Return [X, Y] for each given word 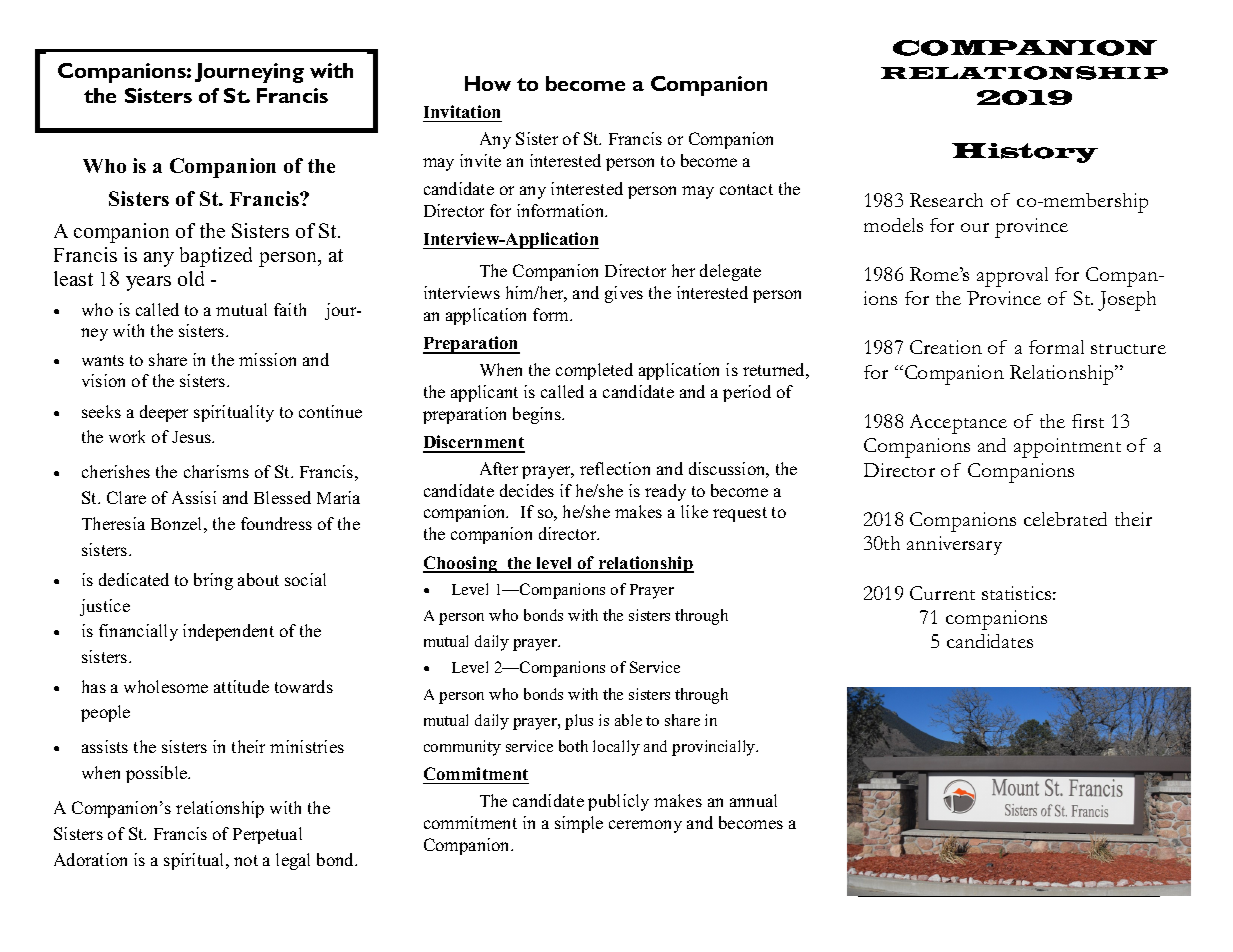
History [1025, 153]
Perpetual [267, 835]
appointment [1067, 448]
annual [753, 800]
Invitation [462, 111]
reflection [615, 468]
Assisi [194, 497]
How [488, 83]
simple [579, 824]
